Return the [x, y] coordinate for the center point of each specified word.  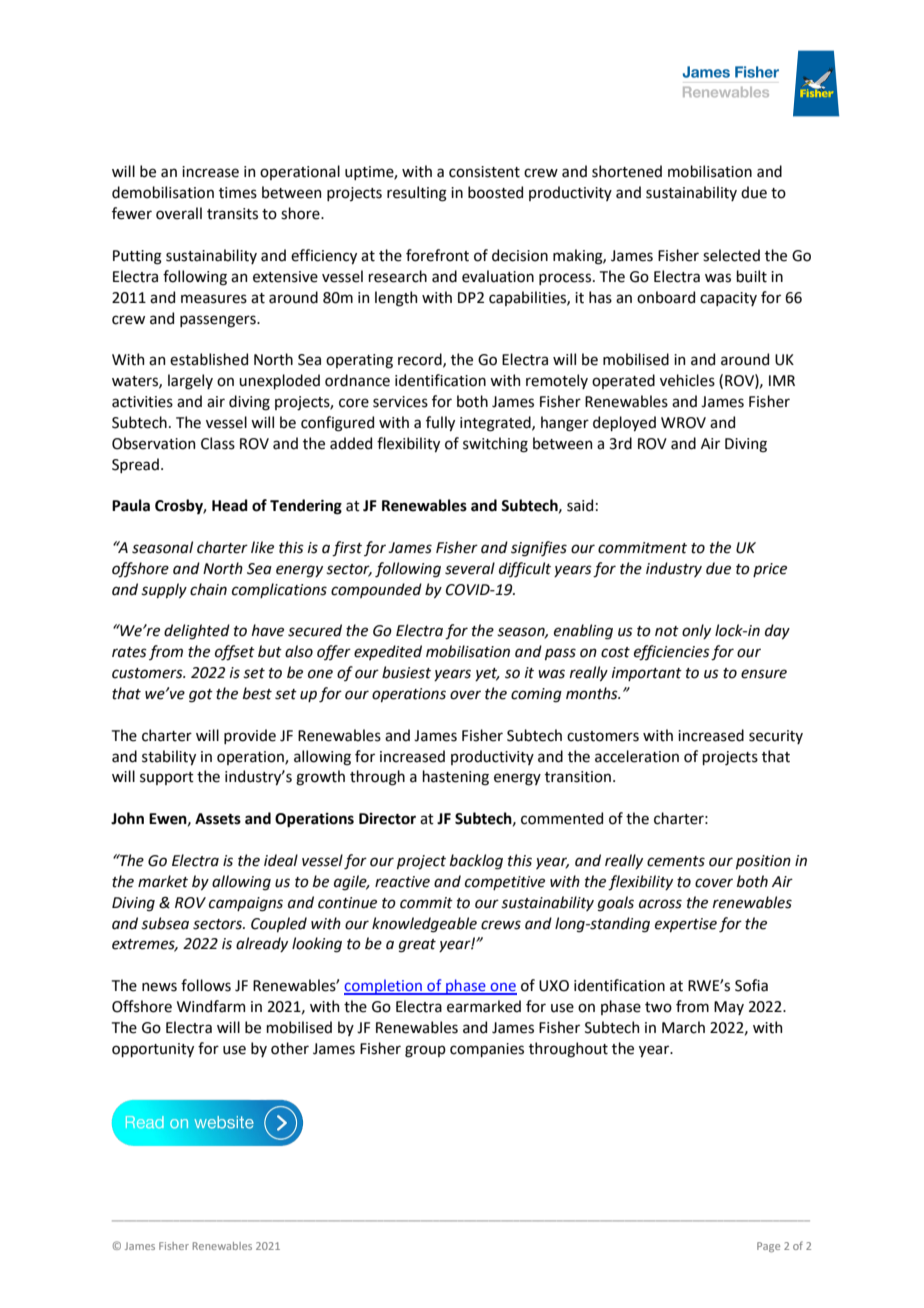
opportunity [153, 1050]
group [425, 1051]
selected [731, 255]
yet [487, 674]
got [201, 696]
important [647, 674]
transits [232, 214]
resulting [417, 194]
